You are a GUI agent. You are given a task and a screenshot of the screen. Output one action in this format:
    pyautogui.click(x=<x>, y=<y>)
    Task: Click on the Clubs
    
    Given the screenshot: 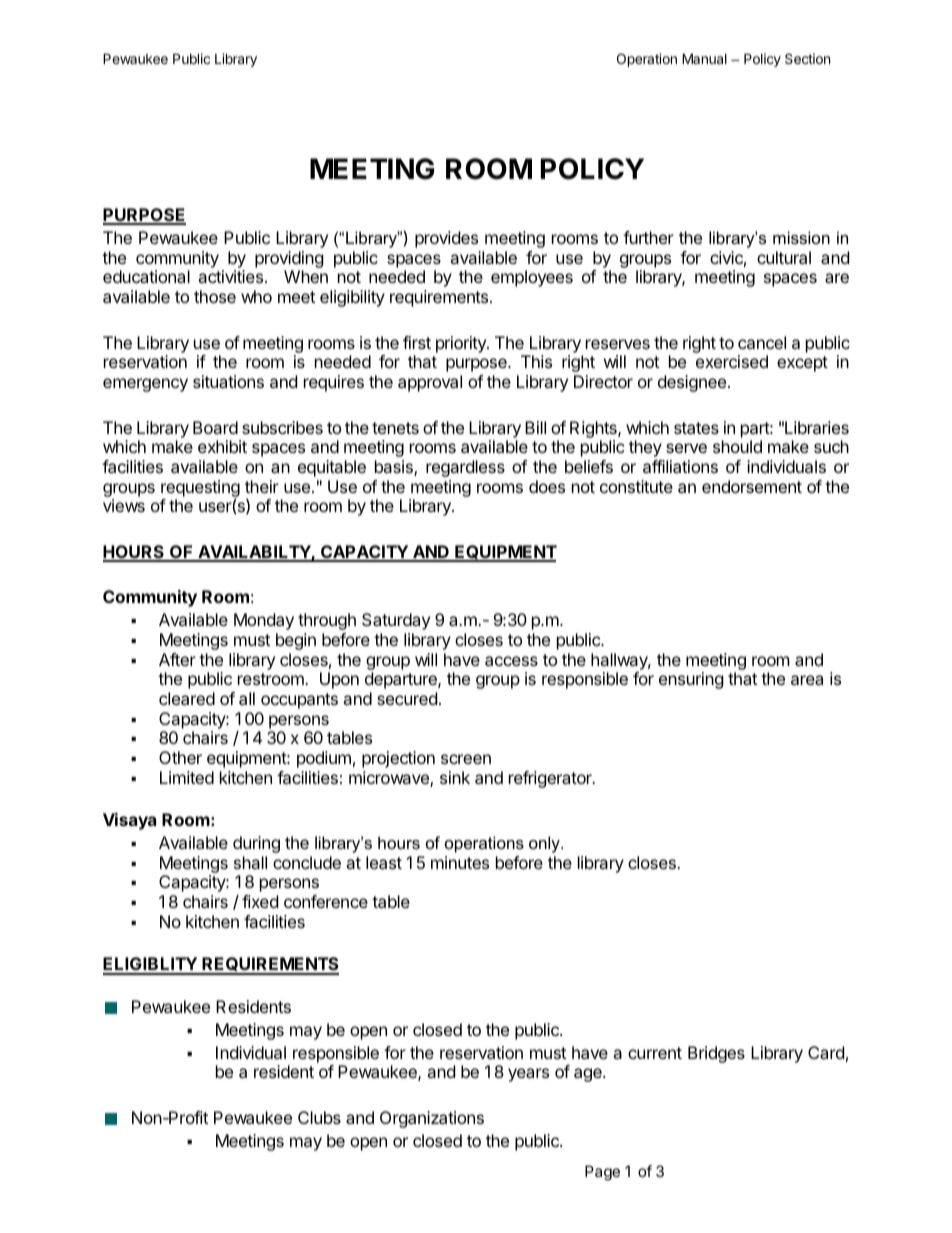 What is the action you would take?
    pyautogui.click(x=319, y=1117)
